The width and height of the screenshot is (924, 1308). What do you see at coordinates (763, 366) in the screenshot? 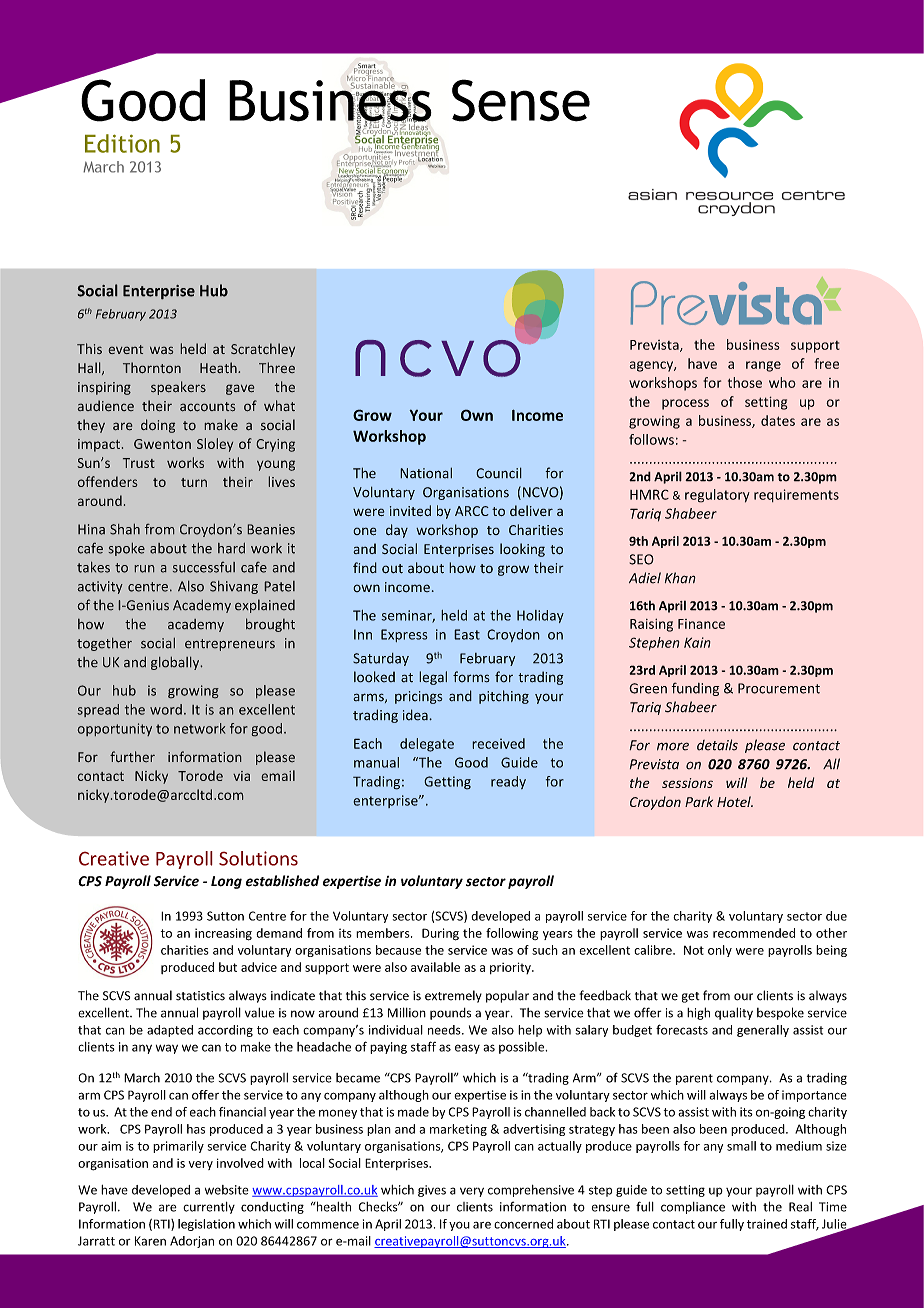
I see `range` at bounding box center [763, 366].
